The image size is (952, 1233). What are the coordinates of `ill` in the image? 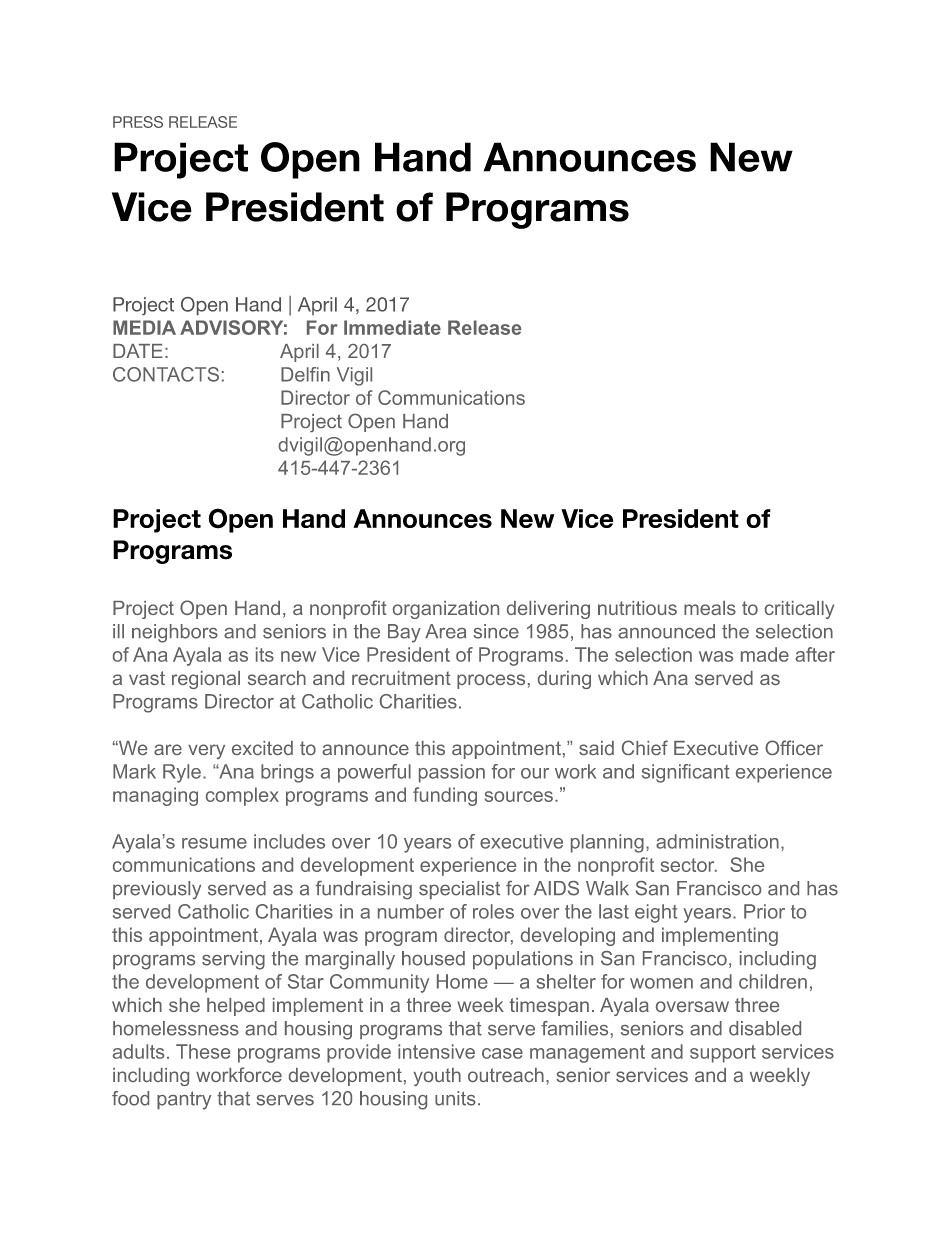 It's located at (118, 631).
